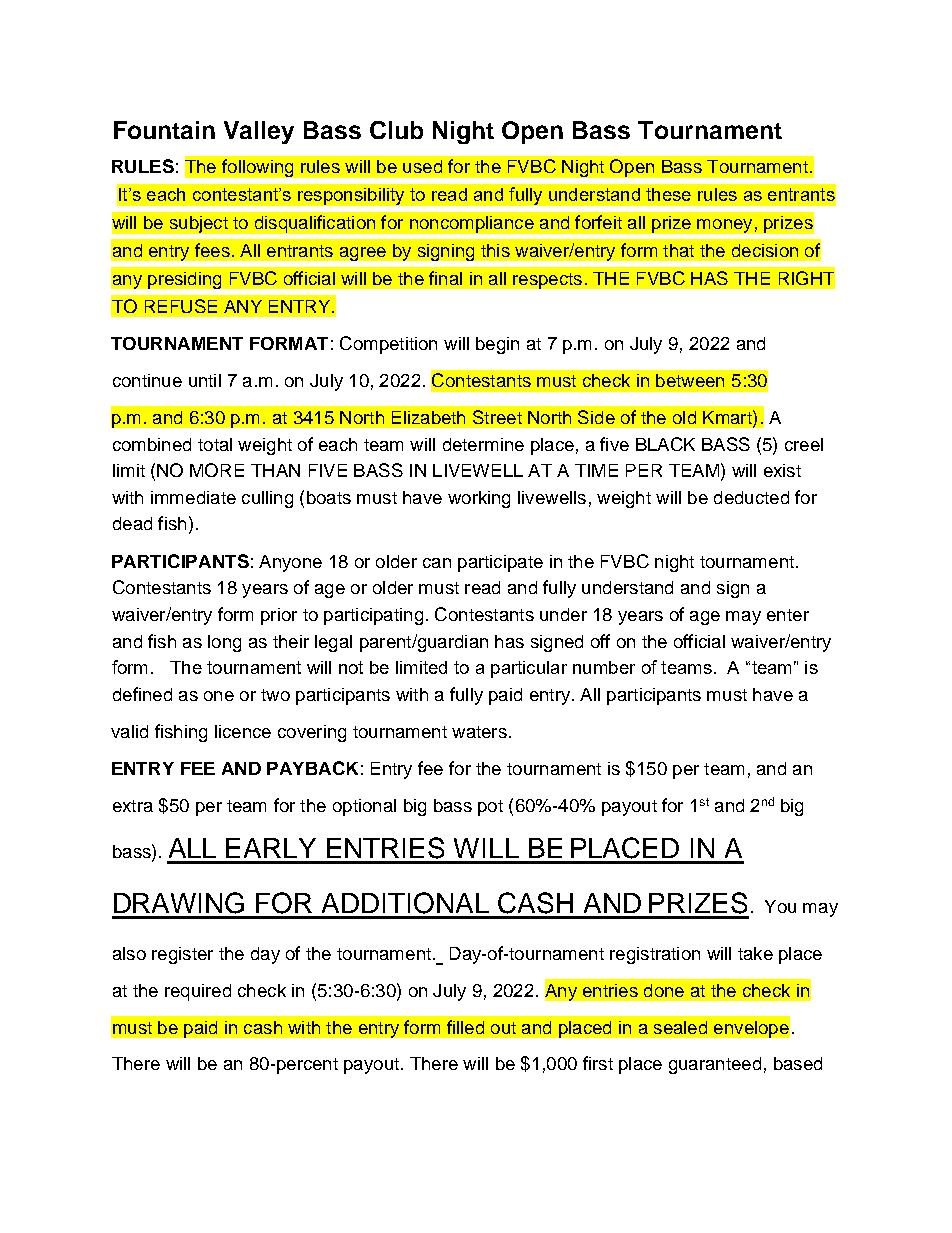  What do you see at coordinates (465, 1027) in the page?
I see `filled` at bounding box center [465, 1027].
